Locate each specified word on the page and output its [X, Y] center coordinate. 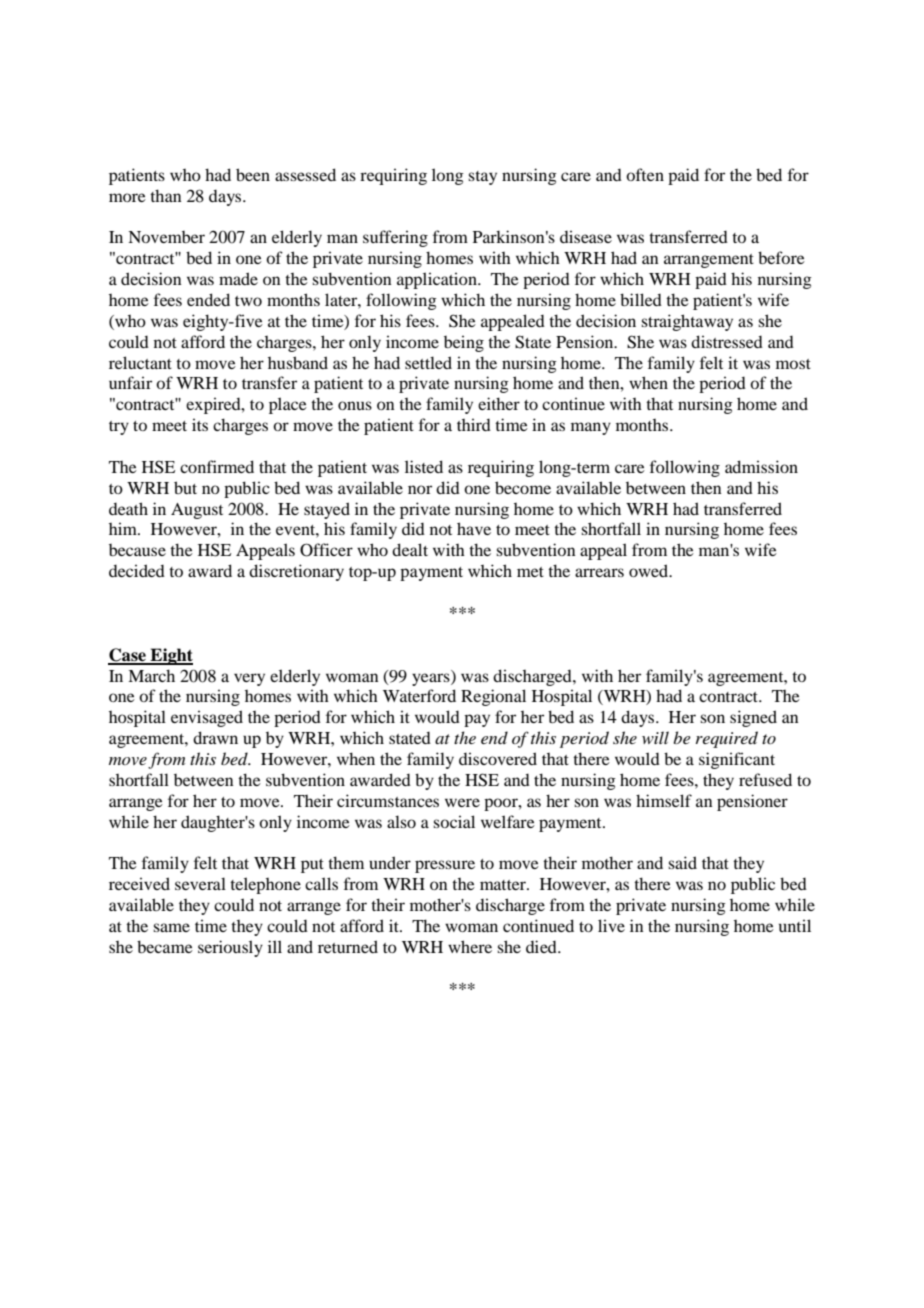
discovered [498, 758]
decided [137, 570]
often [645, 174]
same [171, 927]
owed [650, 570]
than [166, 195]
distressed [727, 341]
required [727, 739]
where [470, 946]
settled [428, 362]
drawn [215, 737]
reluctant [140, 362]
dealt [410, 549]
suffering [395, 238]
